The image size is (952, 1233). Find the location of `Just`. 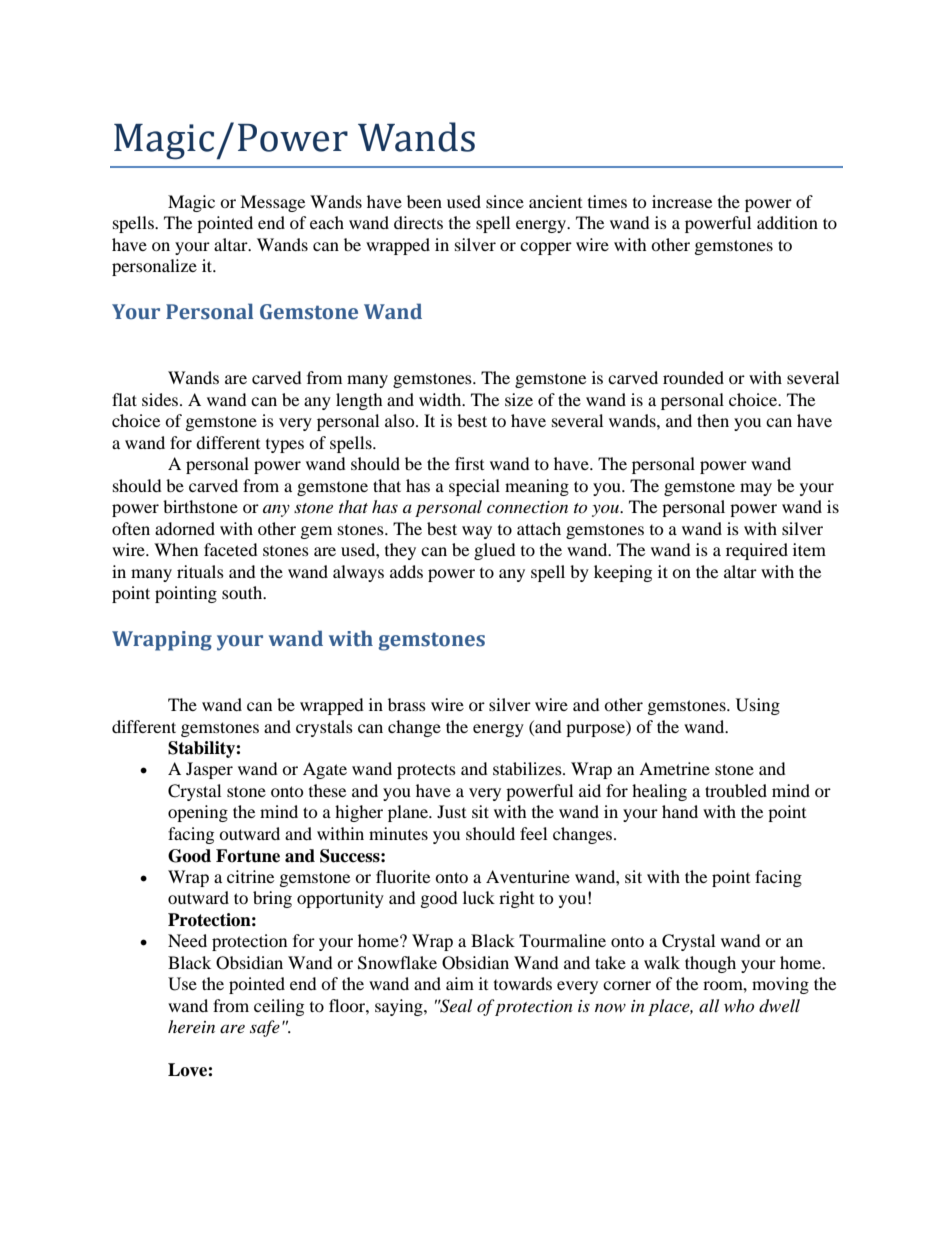

Just is located at coordinates (451, 811).
